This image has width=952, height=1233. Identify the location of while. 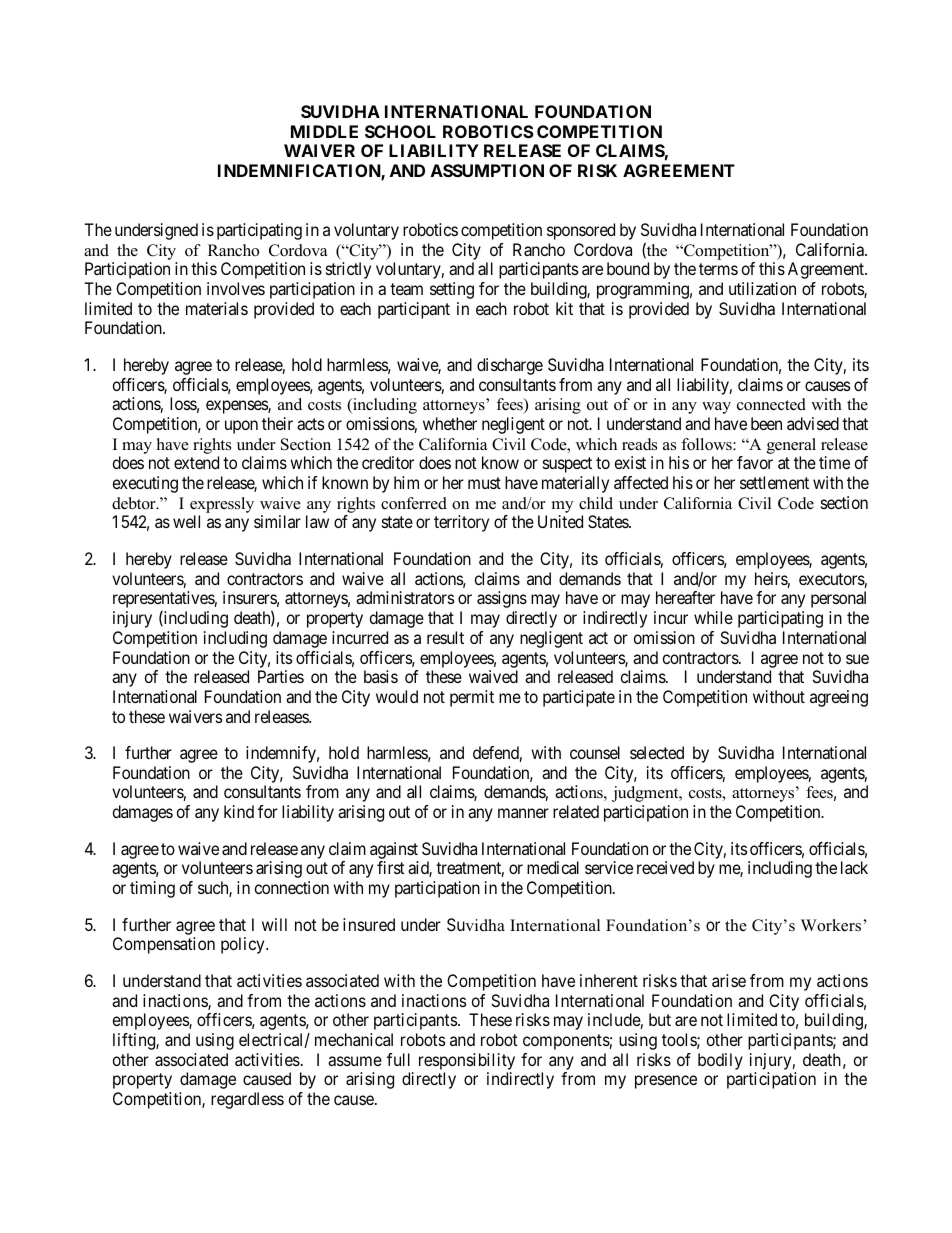
(713, 617).
